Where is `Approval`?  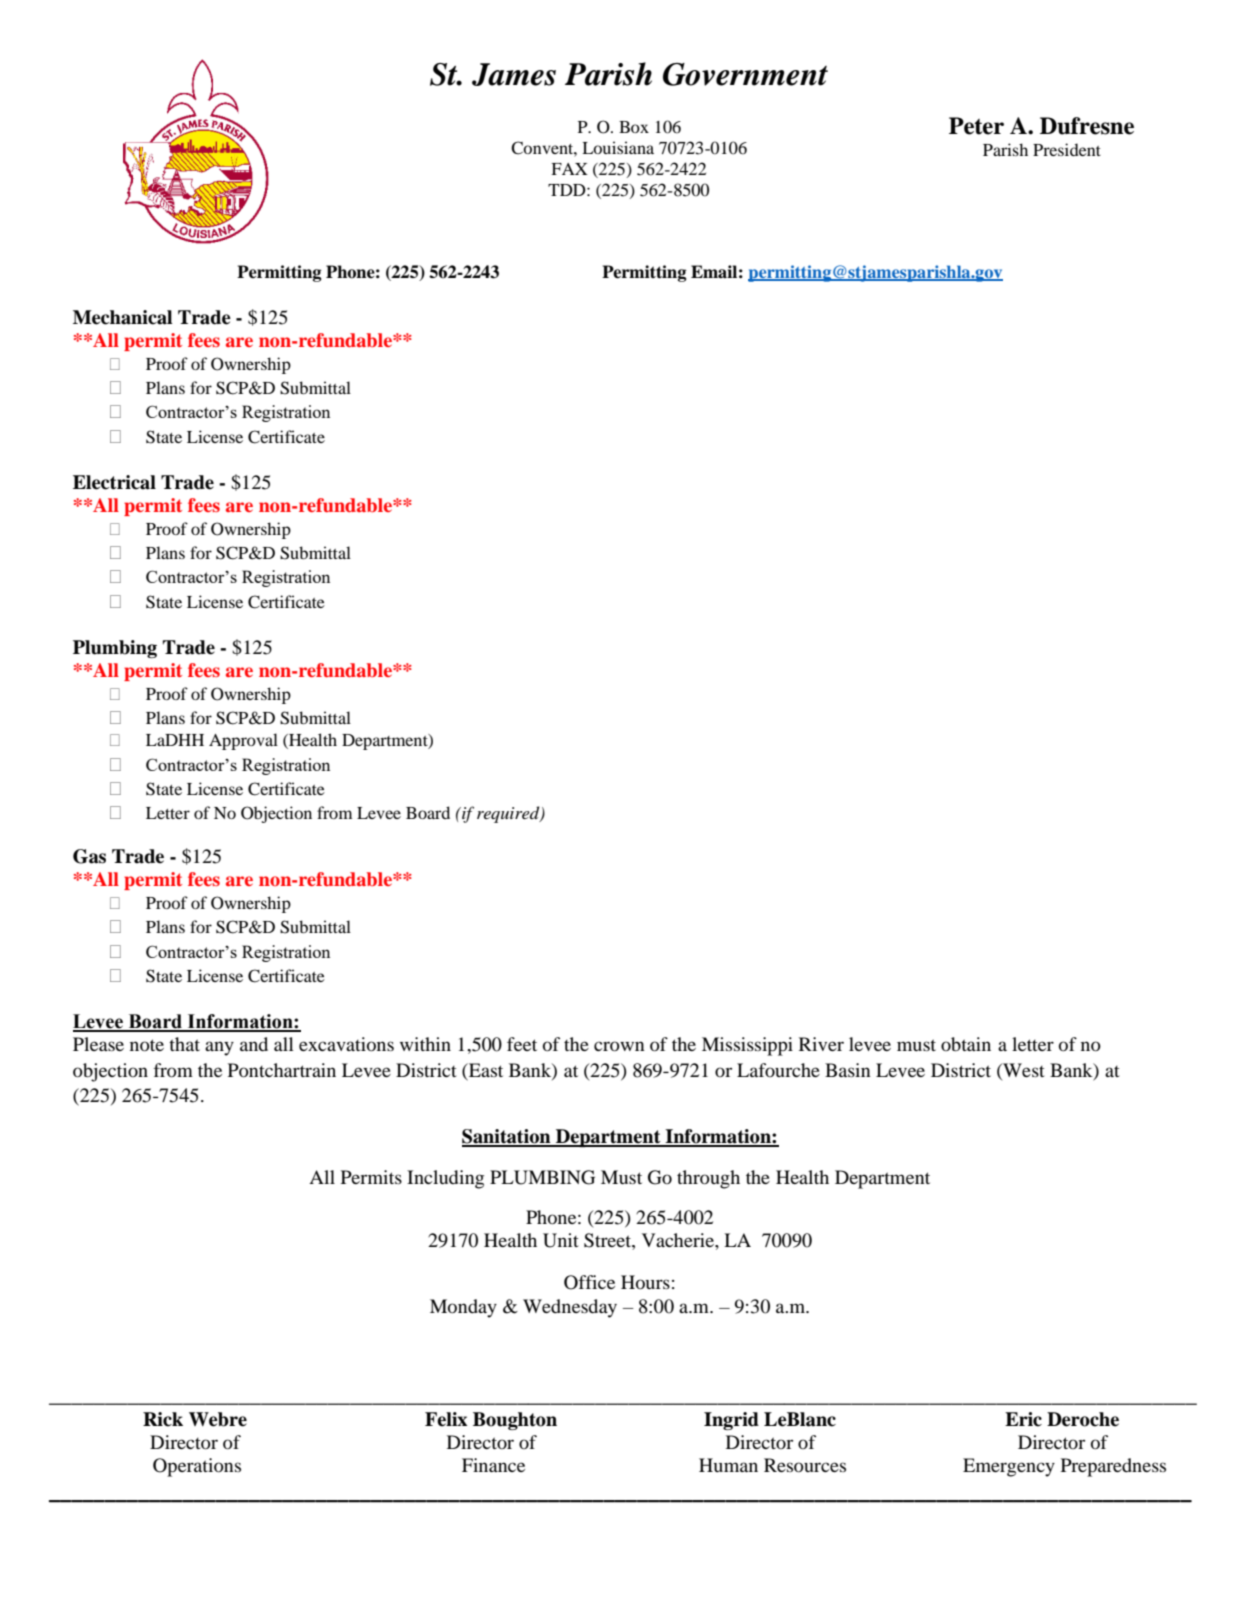
Approval is located at coordinates (243, 741).
